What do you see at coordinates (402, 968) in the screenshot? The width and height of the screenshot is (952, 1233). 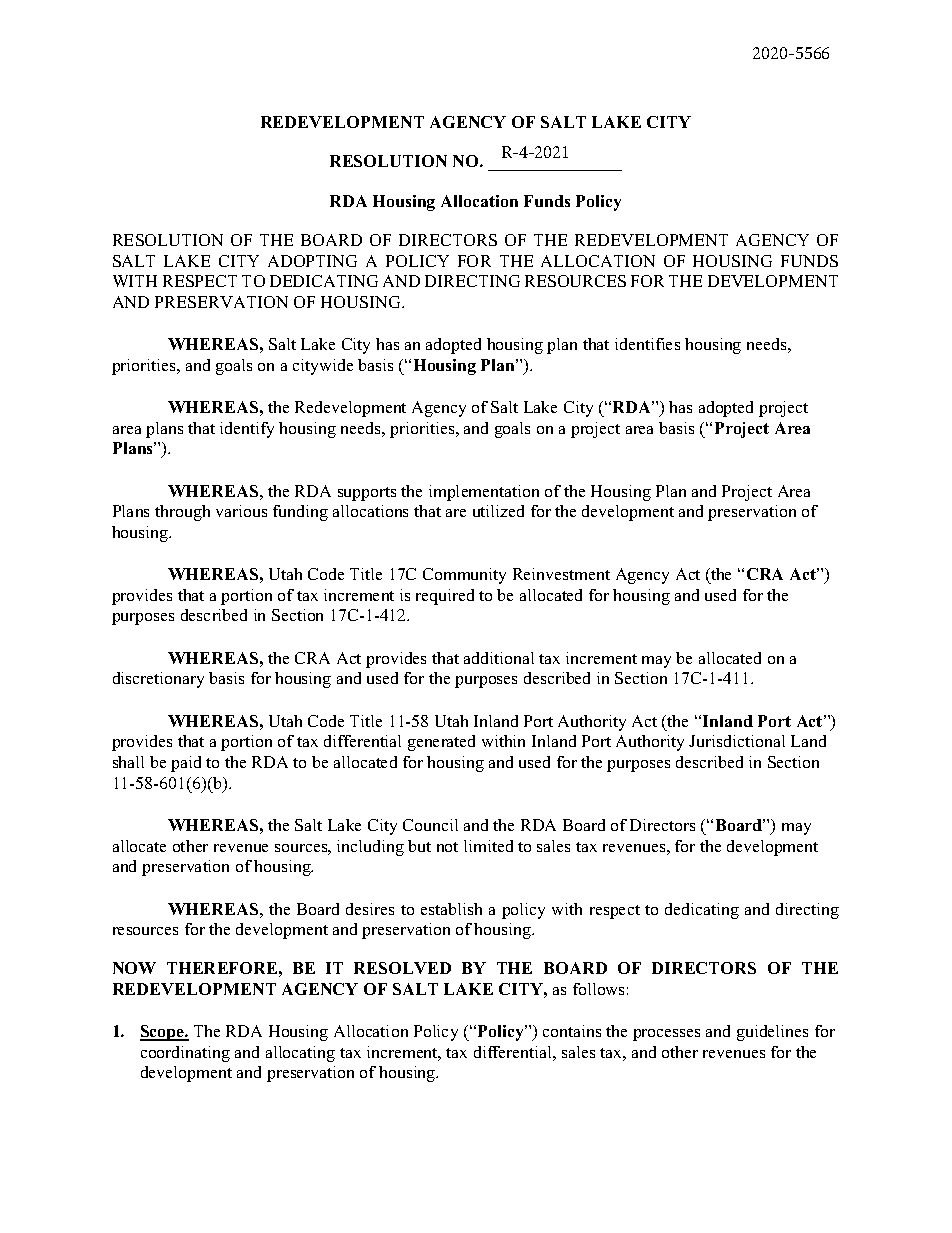 I see `RESOLVED` at bounding box center [402, 968].
